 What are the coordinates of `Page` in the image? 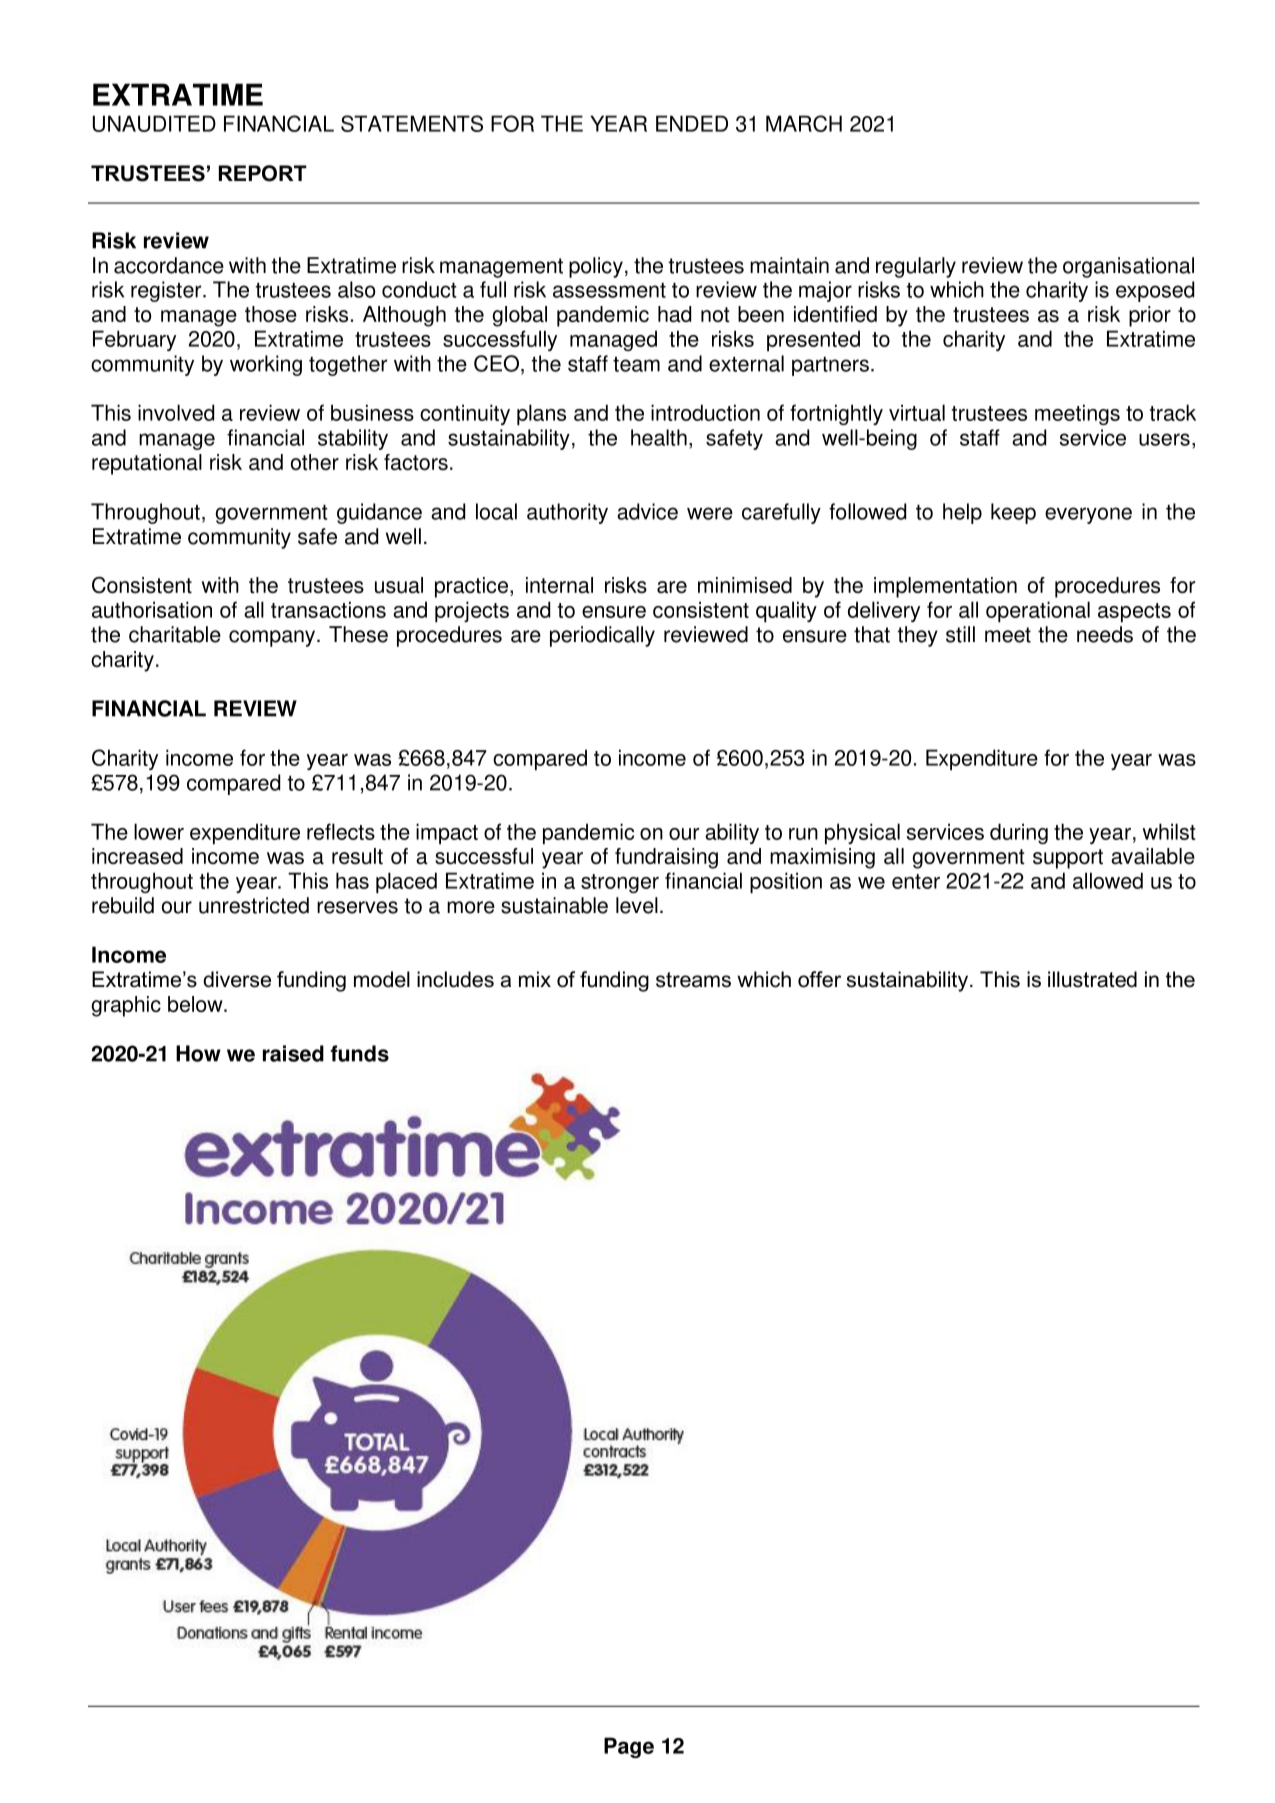 It's located at (629, 1747).
